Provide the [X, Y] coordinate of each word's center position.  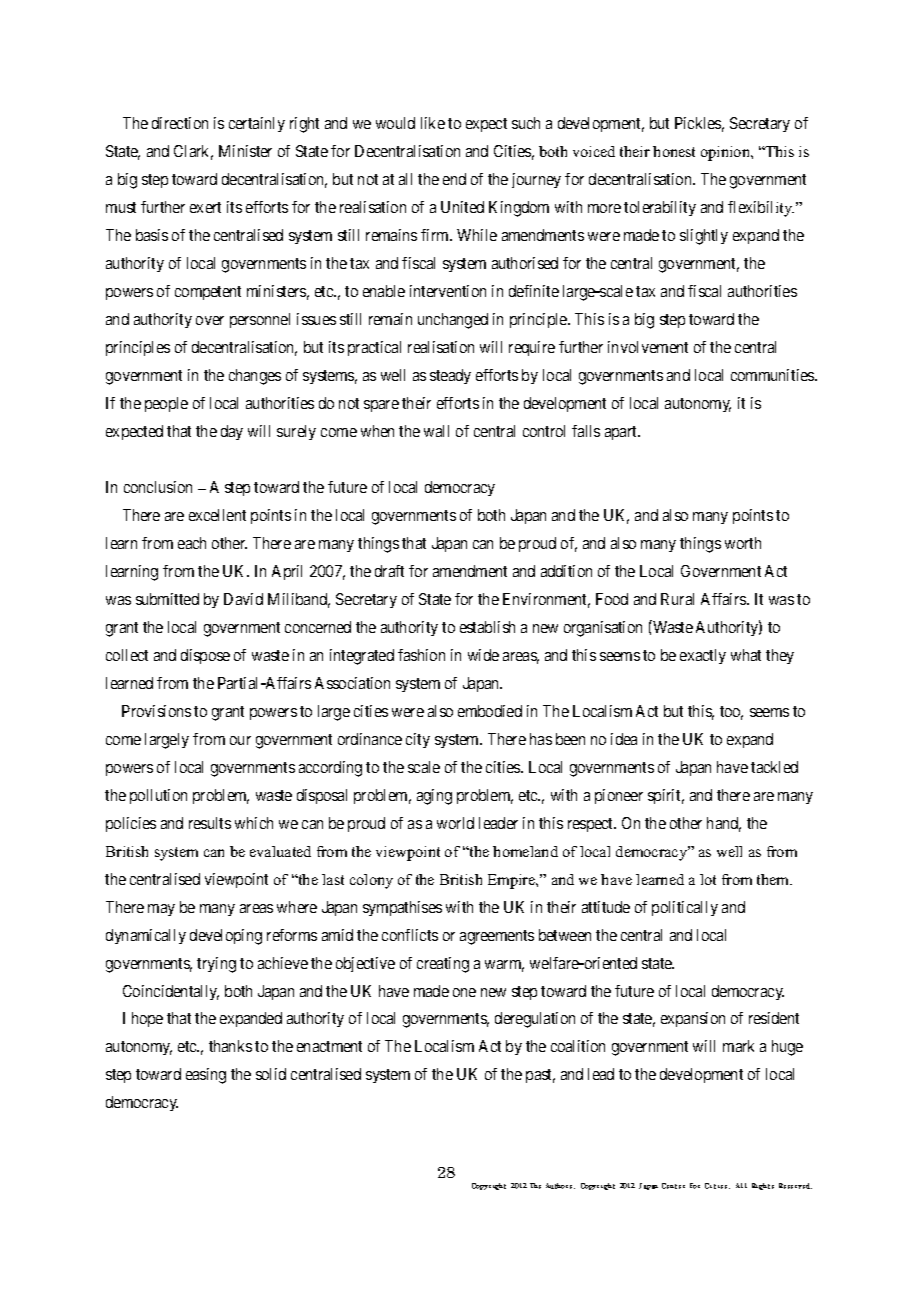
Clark [193, 152]
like [433, 123]
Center [673, 1186]
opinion [727, 153]
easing [206, 1076]
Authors [560, 1186]
